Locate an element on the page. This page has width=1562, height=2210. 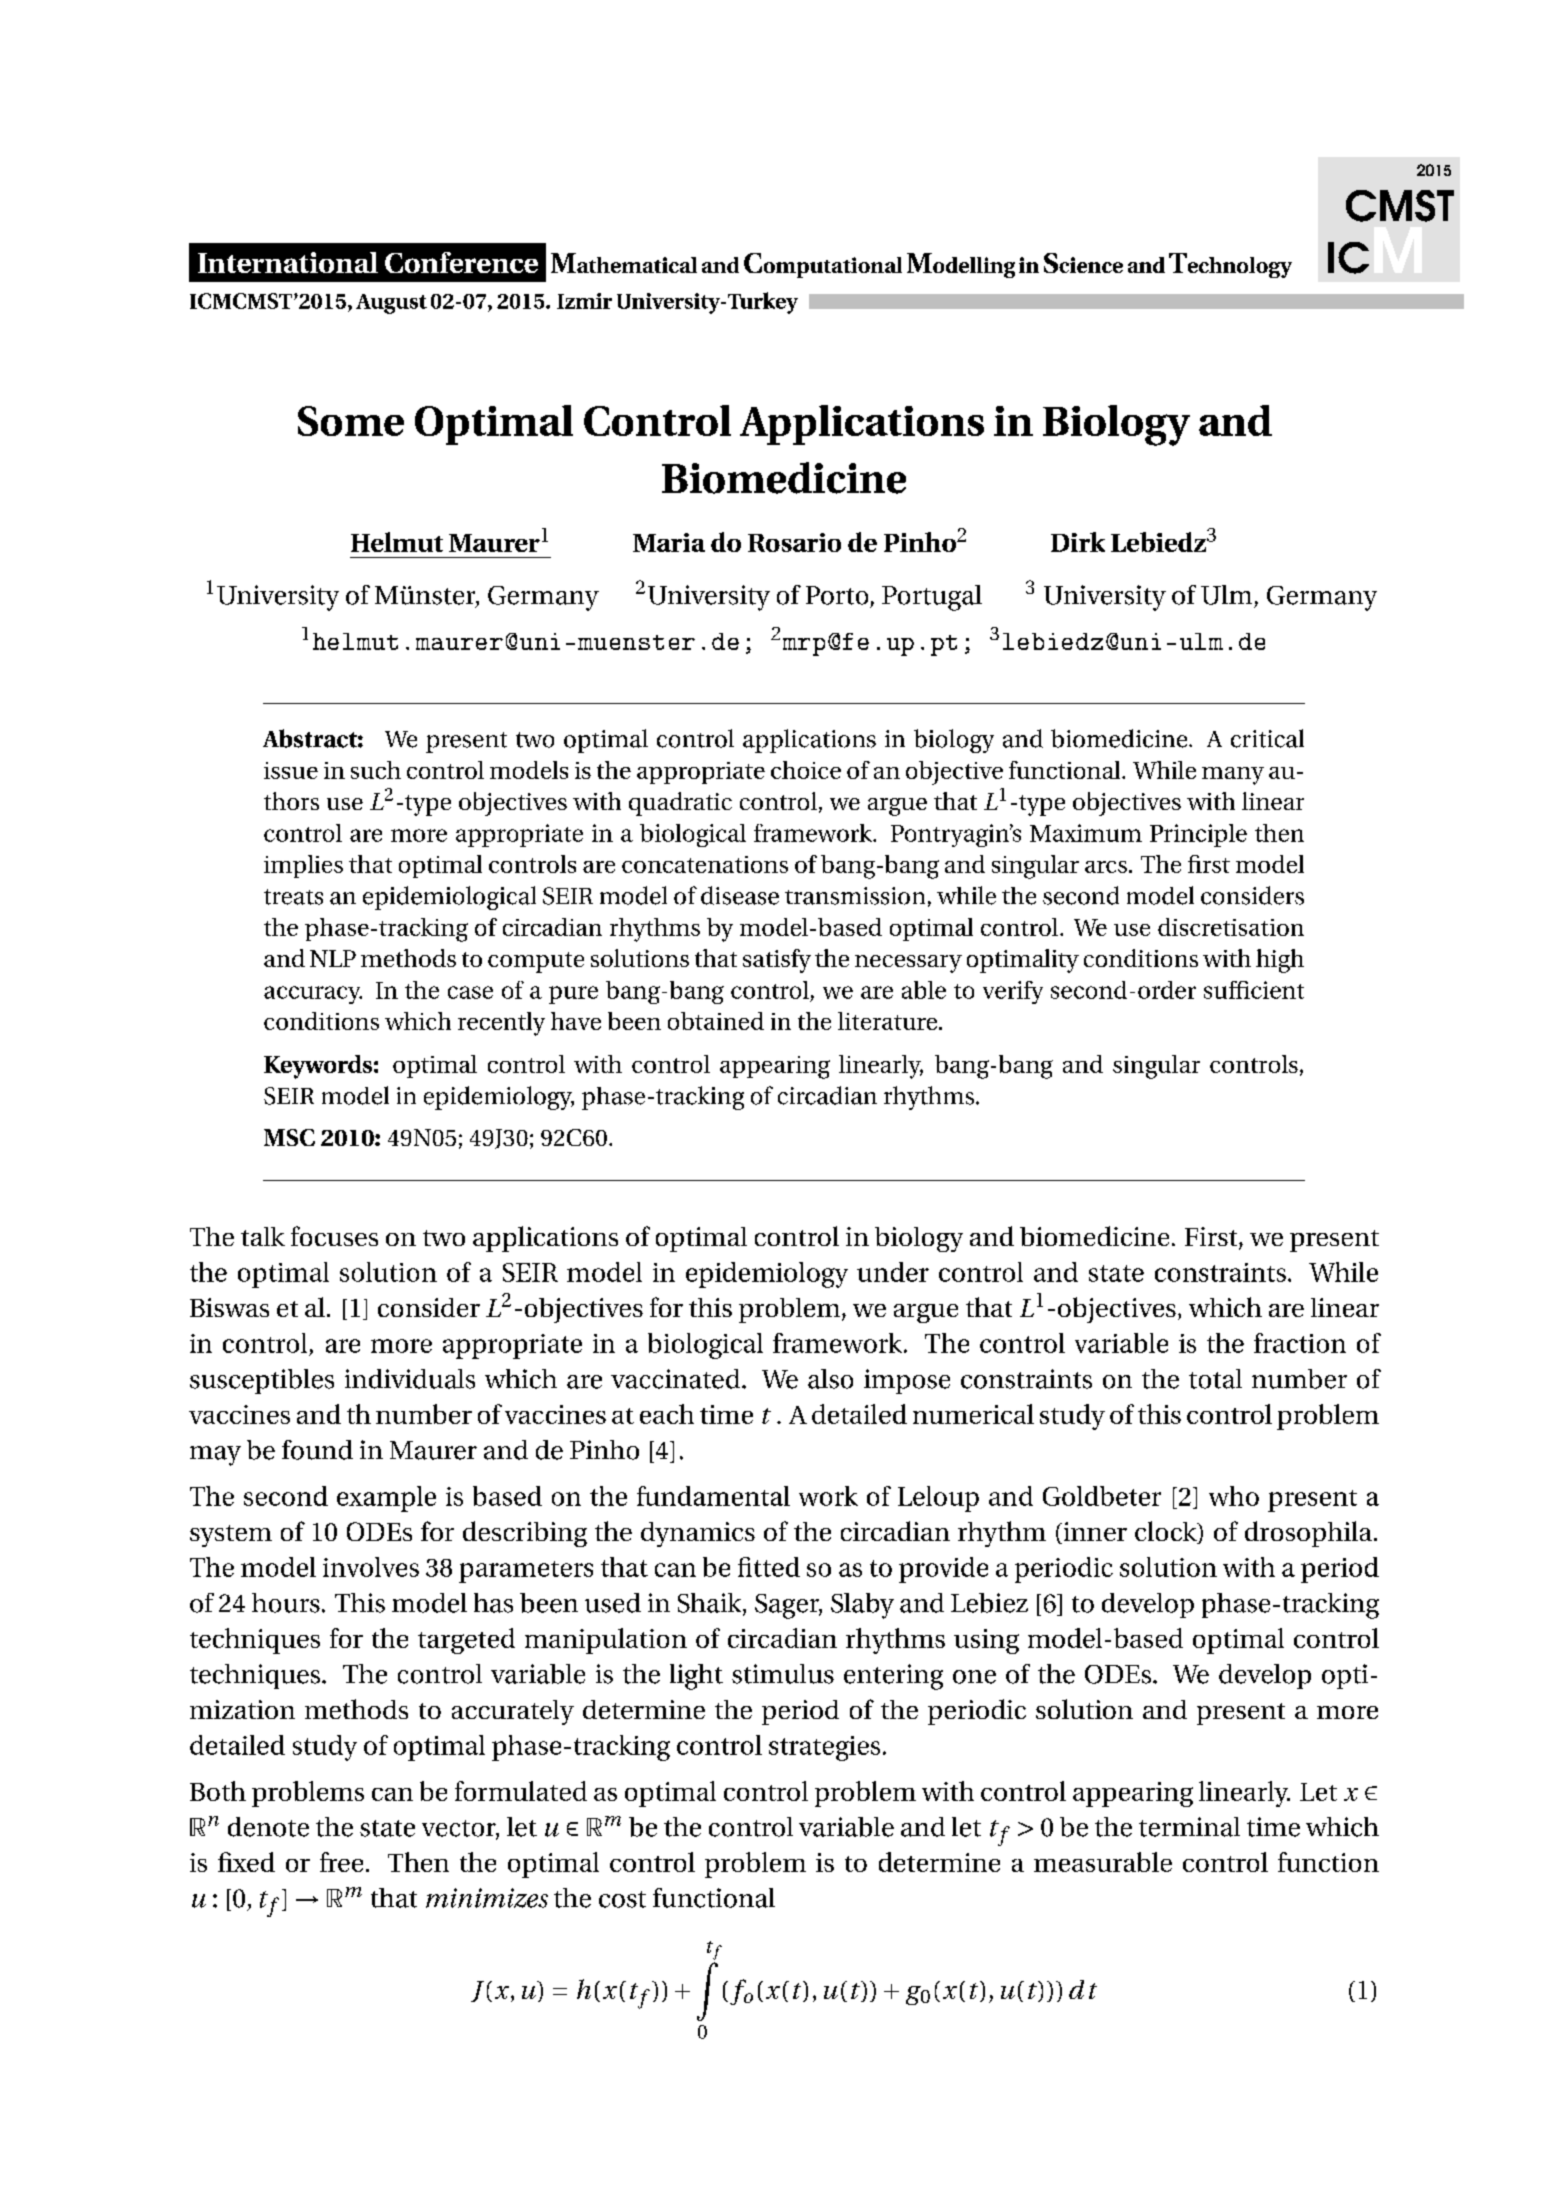
fundamental is located at coordinates (713, 1496).
